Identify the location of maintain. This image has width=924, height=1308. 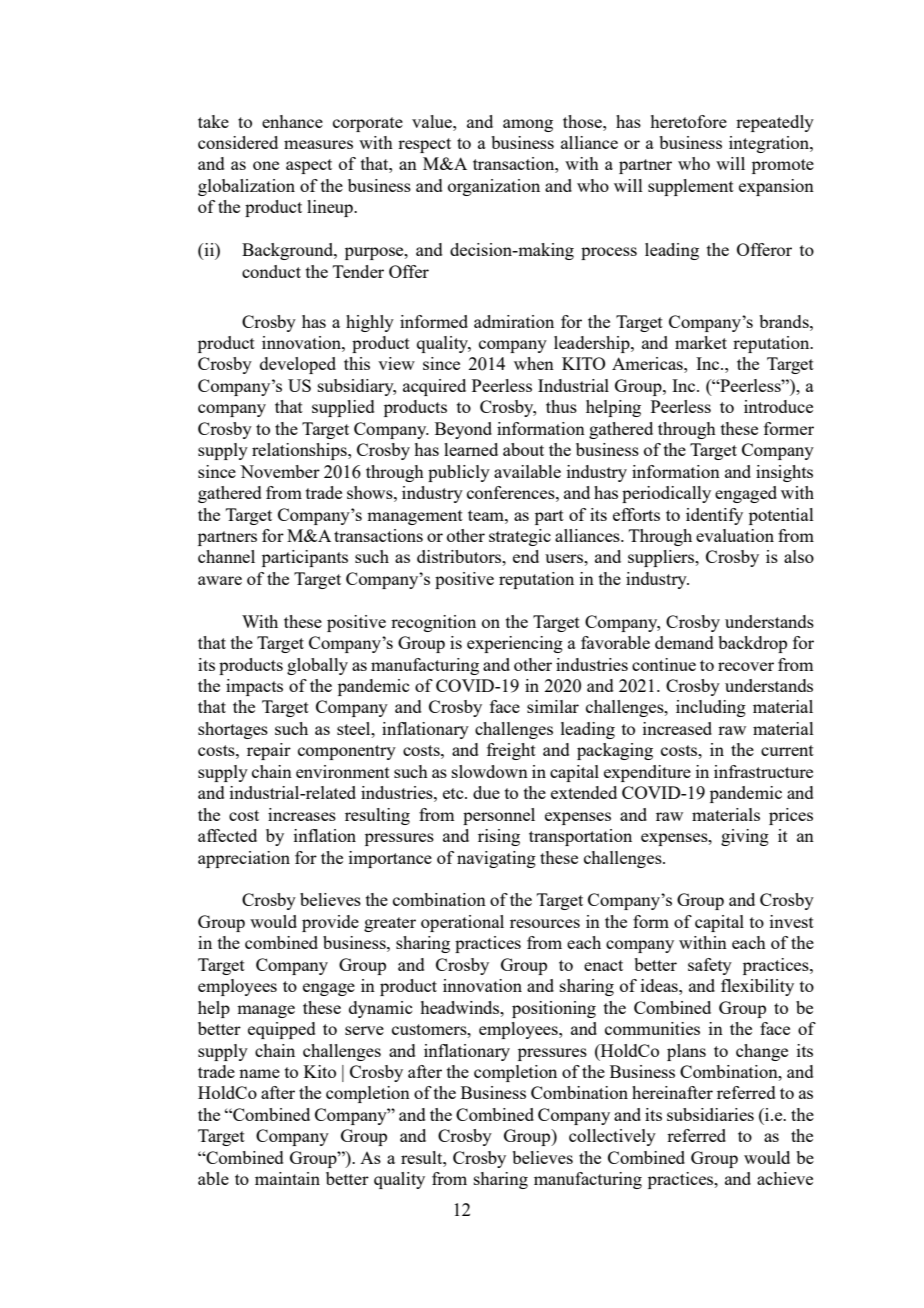
(287, 1178).
